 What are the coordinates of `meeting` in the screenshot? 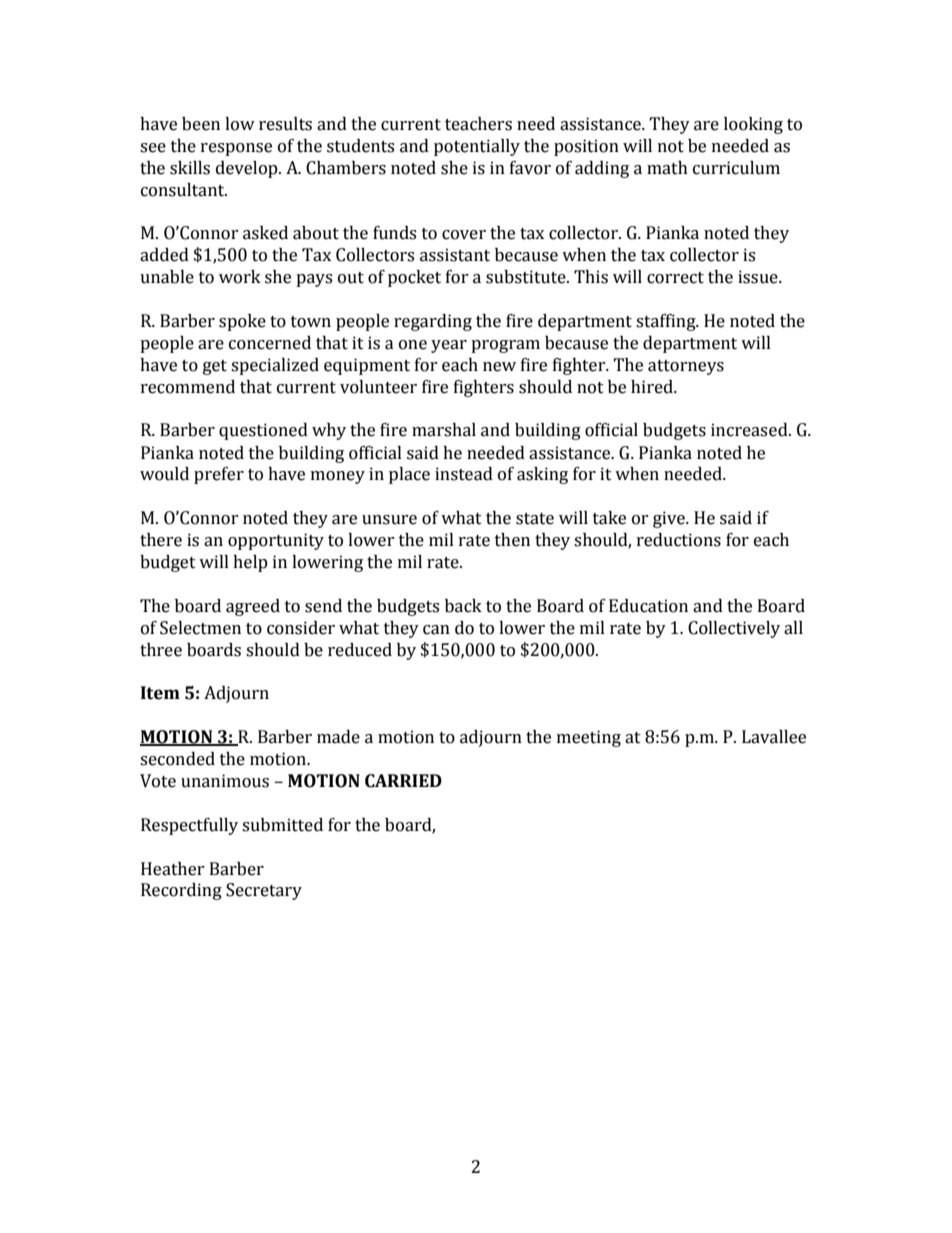 It's located at (589, 738).
